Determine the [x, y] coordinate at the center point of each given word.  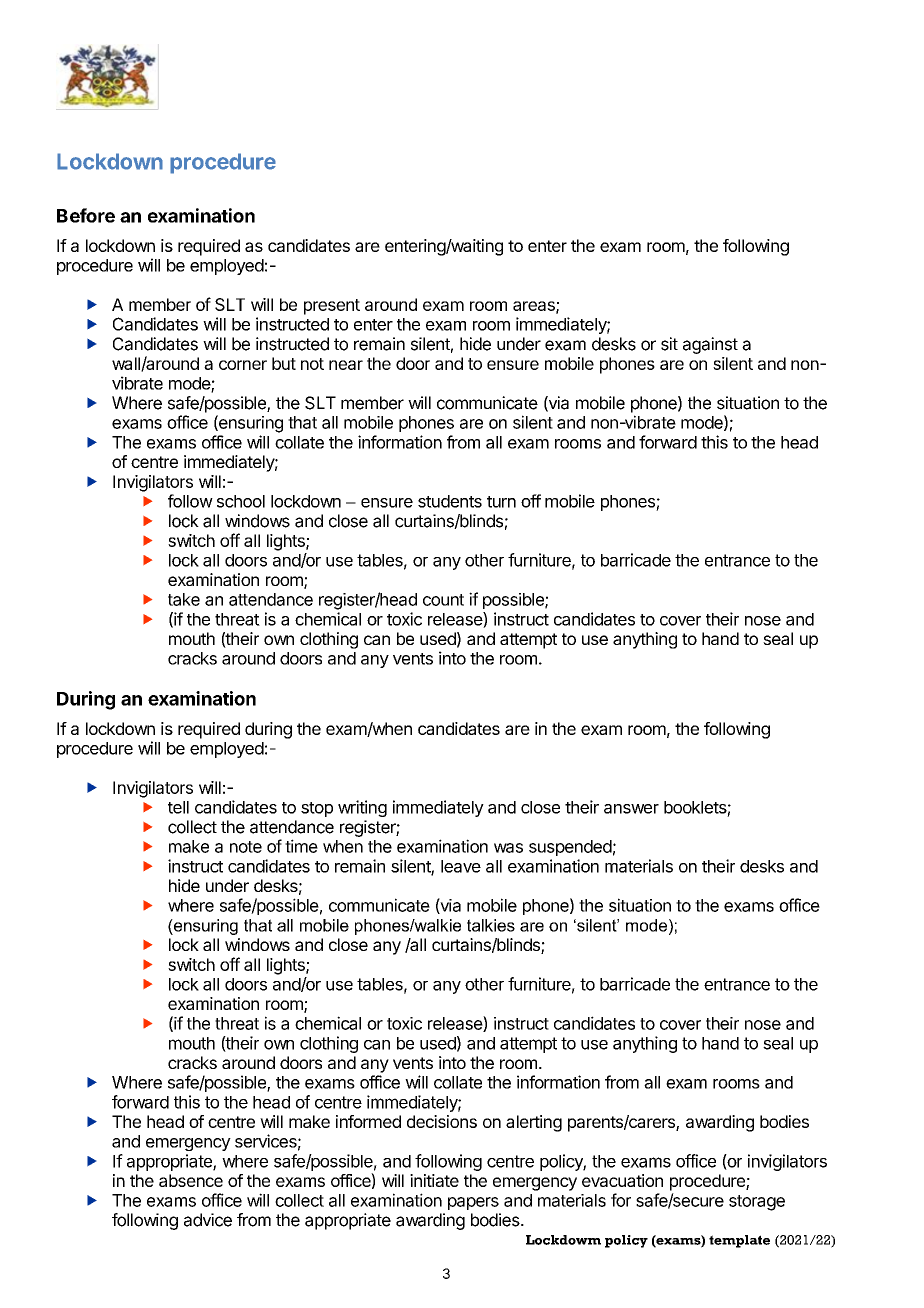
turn [501, 502]
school [241, 501]
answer [631, 809]
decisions [442, 1121]
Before [86, 215]
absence [191, 1180]
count [443, 600]
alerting [534, 1123]
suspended [570, 848]
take [184, 599]
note [246, 847]
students [450, 501]
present [332, 307]
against [710, 345]
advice [208, 1220]
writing [362, 808]
